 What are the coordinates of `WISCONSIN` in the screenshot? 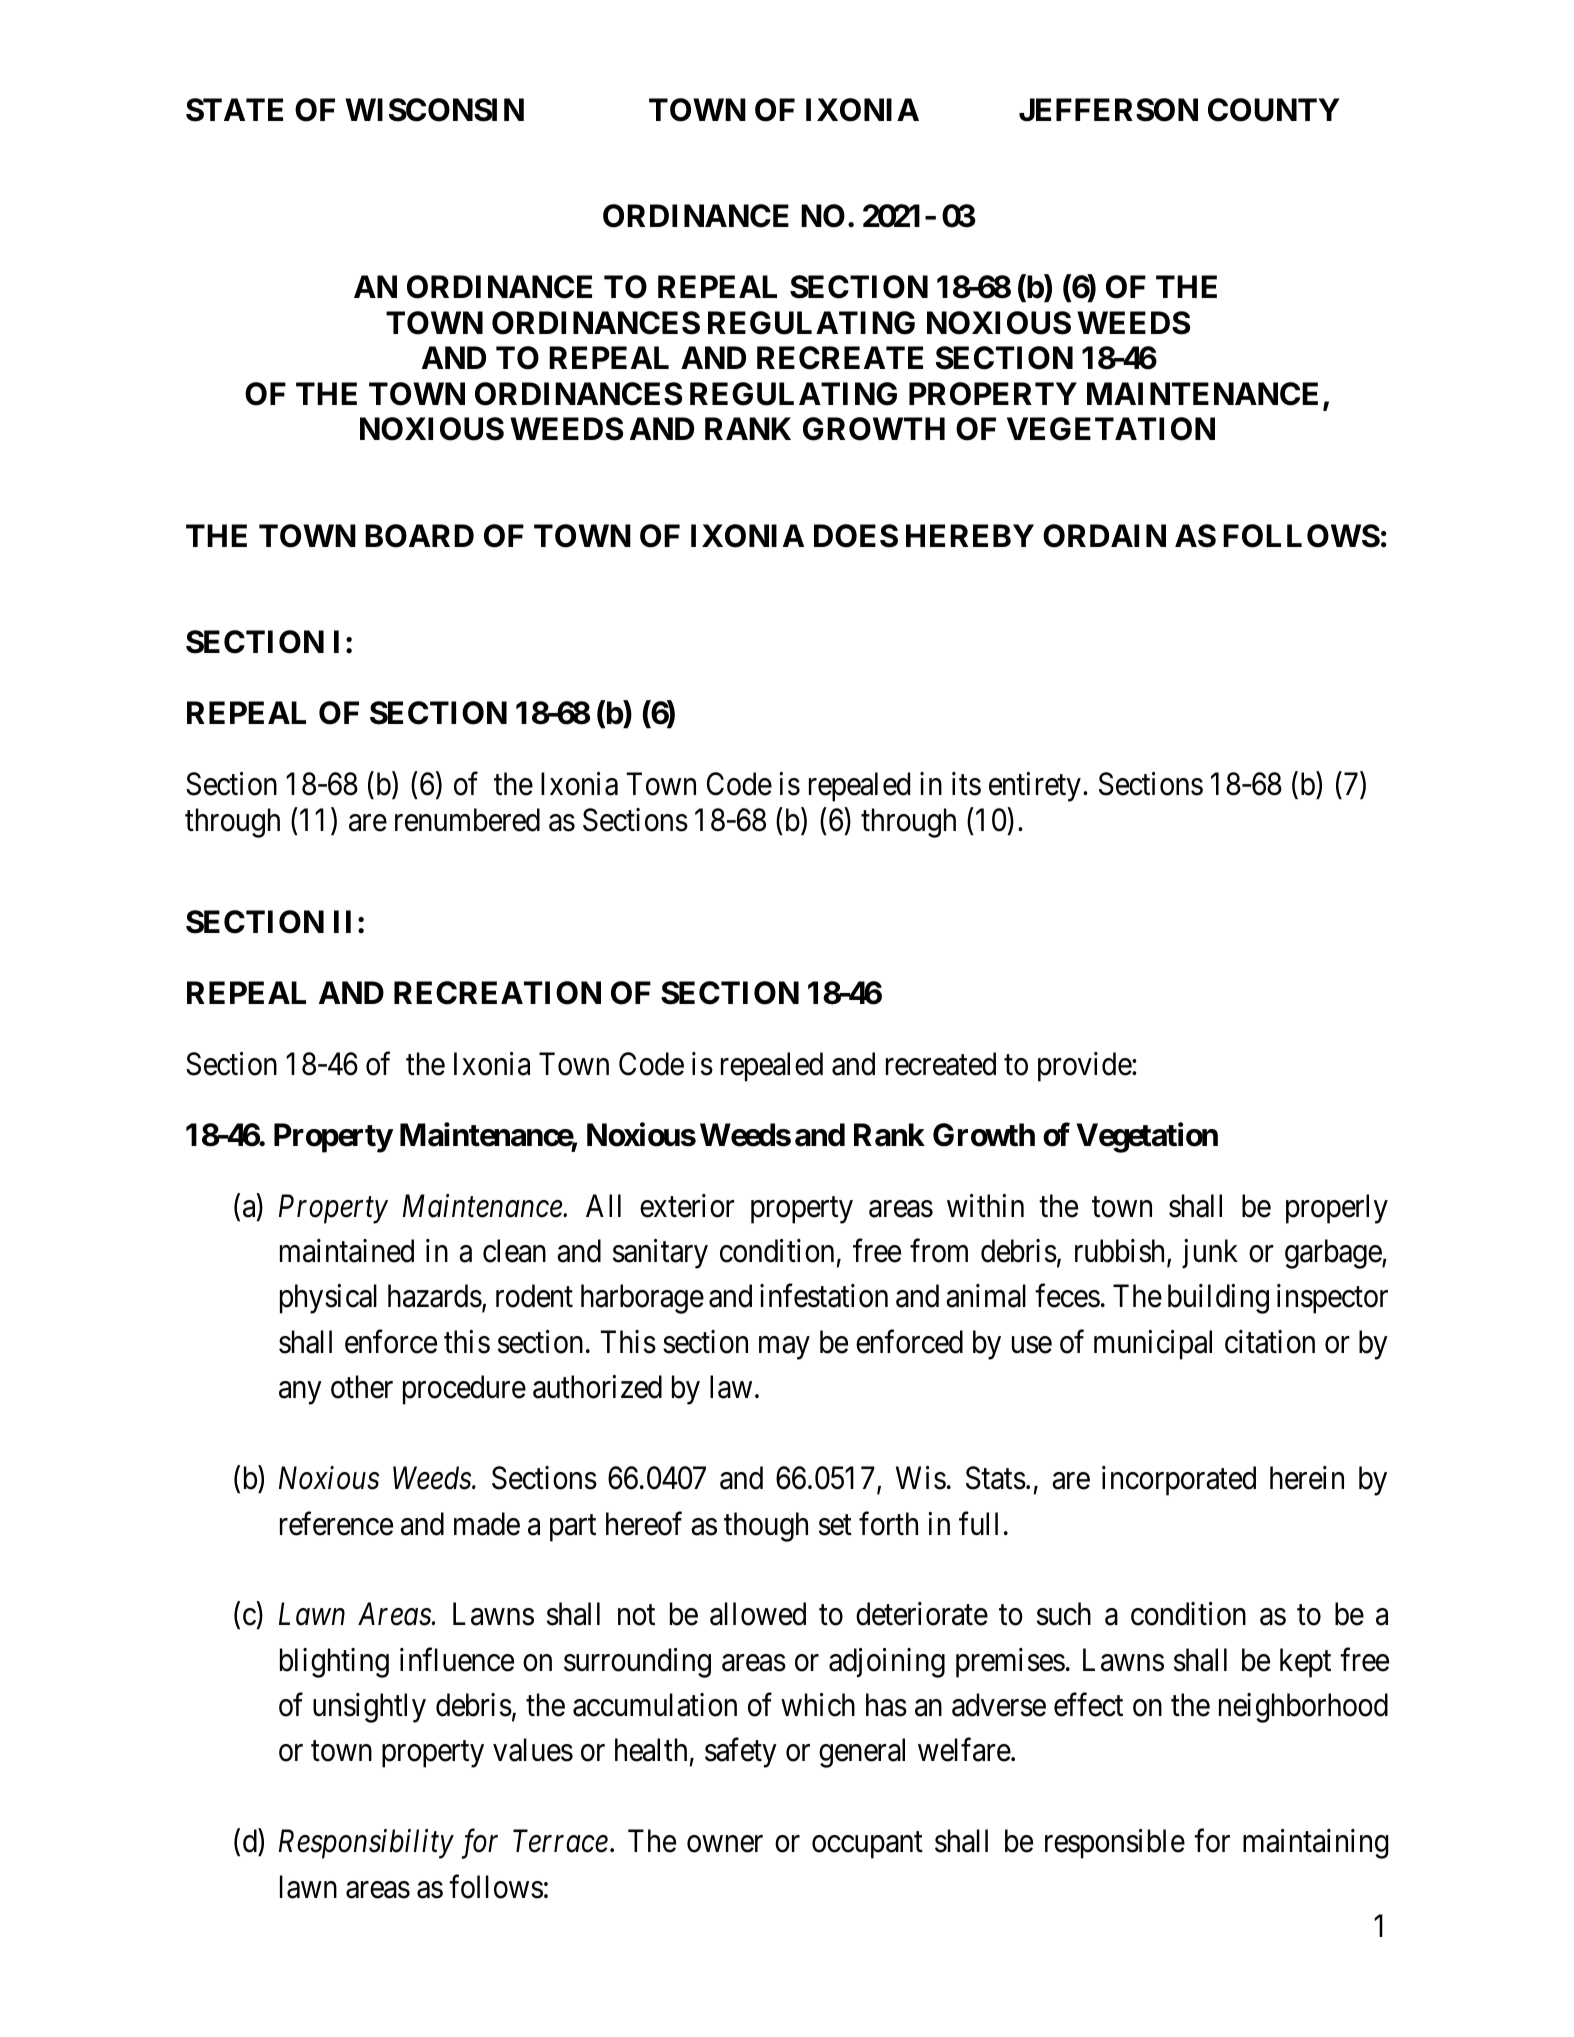 It's located at (434, 110).
